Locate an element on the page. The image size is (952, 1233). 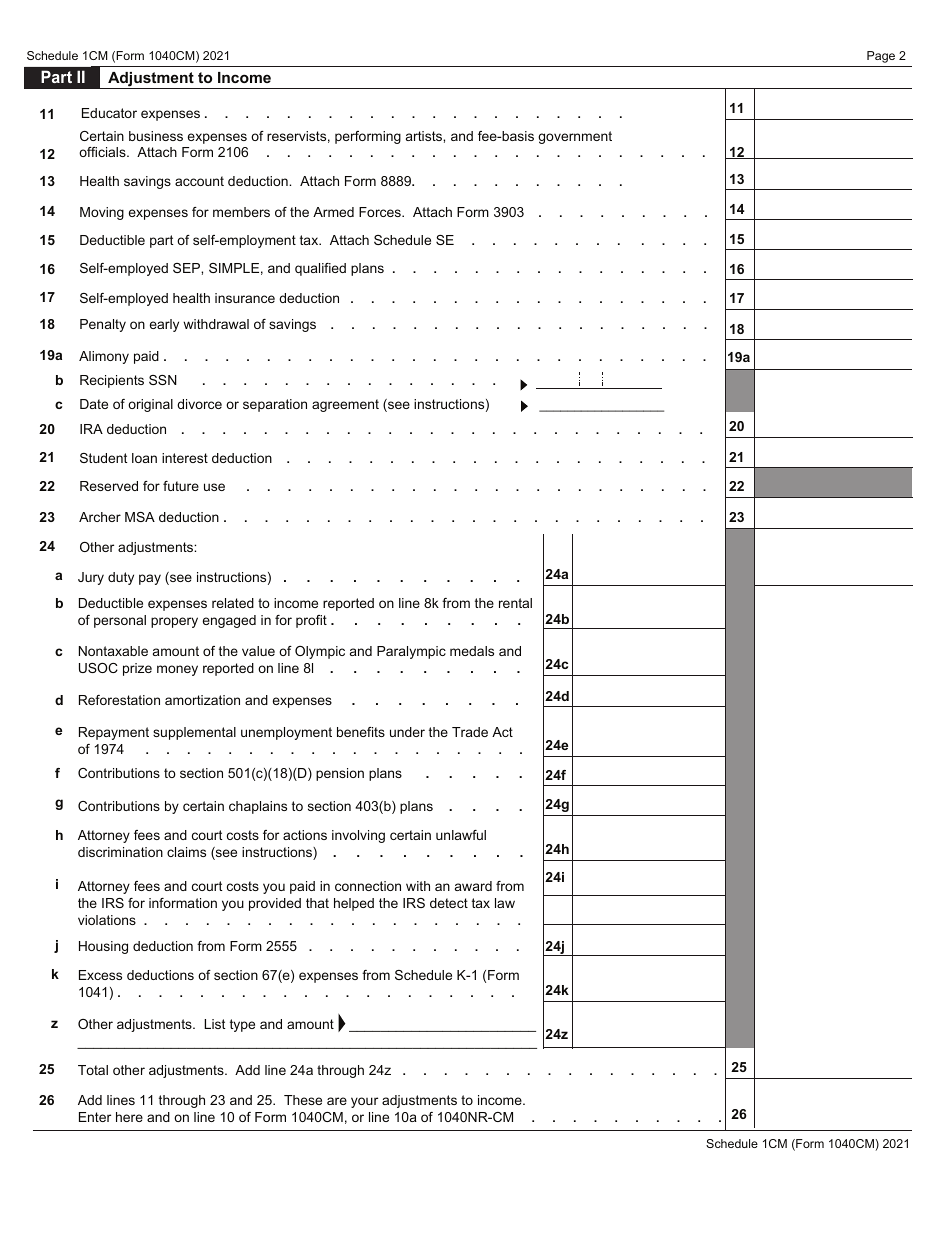
here is located at coordinates (129, 1117).
